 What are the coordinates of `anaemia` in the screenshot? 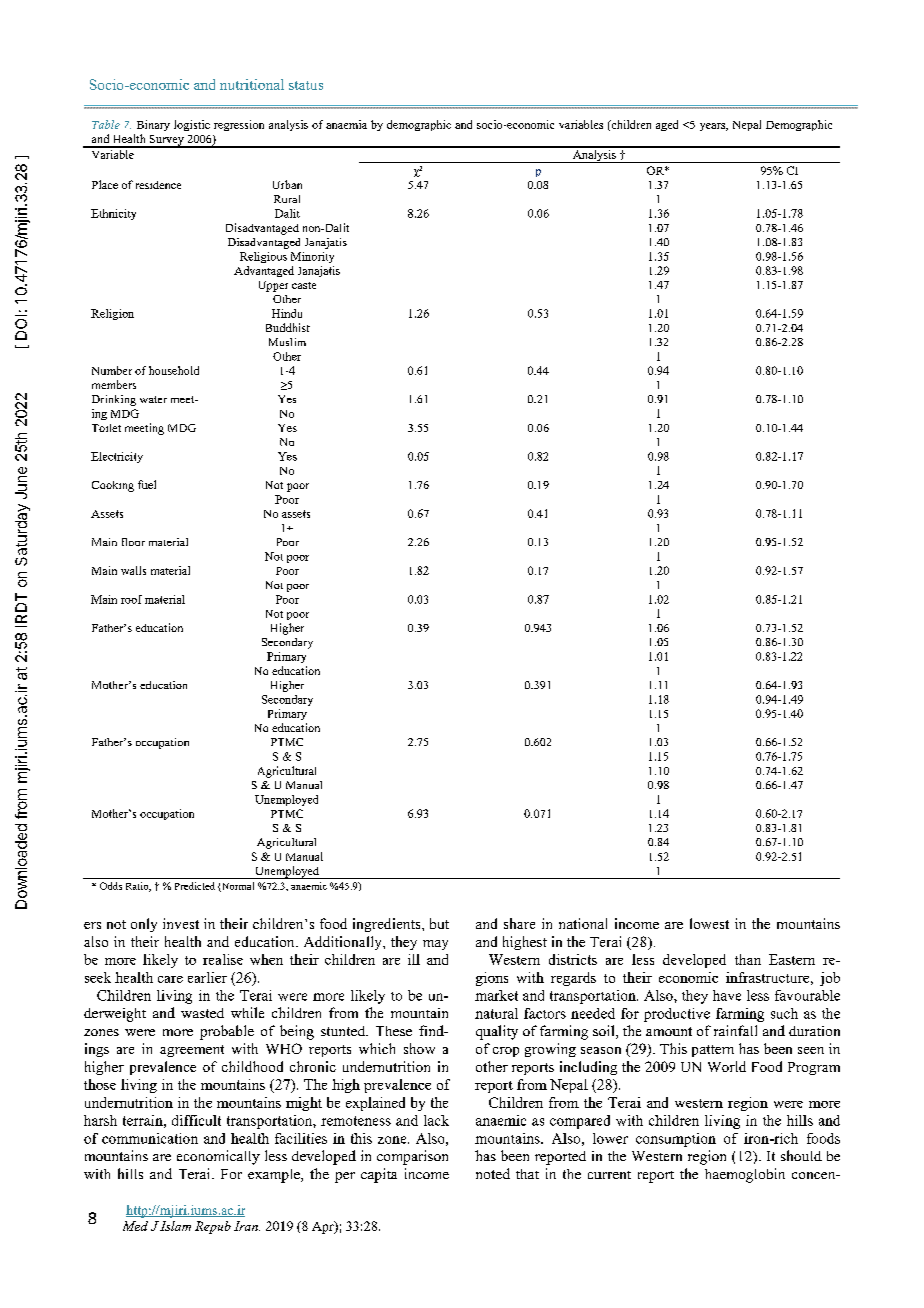 It's located at (346, 124).
